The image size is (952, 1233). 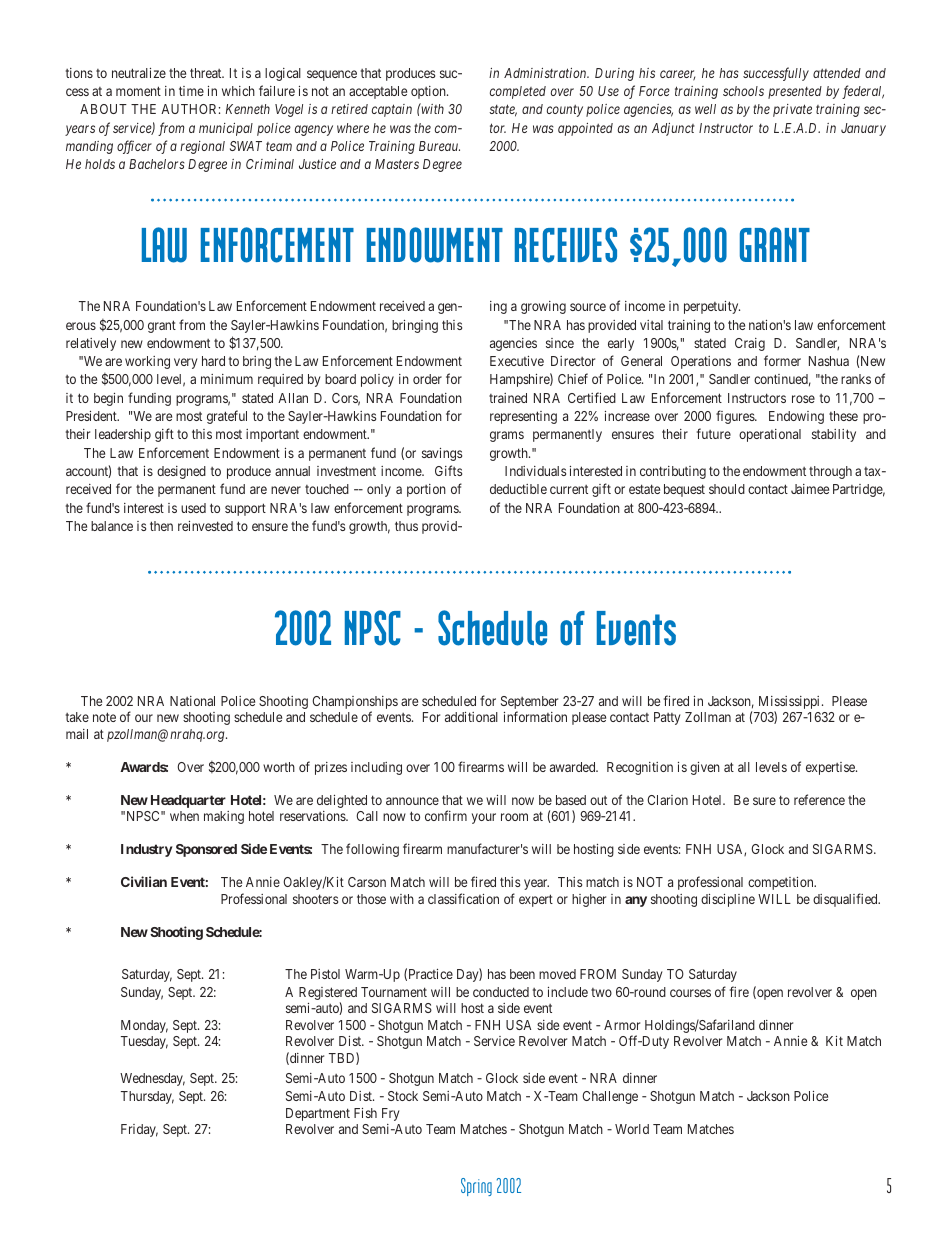 What do you see at coordinates (632, 1129) in the screenshot?
I see `World` at bounding box center [632, 1129].
